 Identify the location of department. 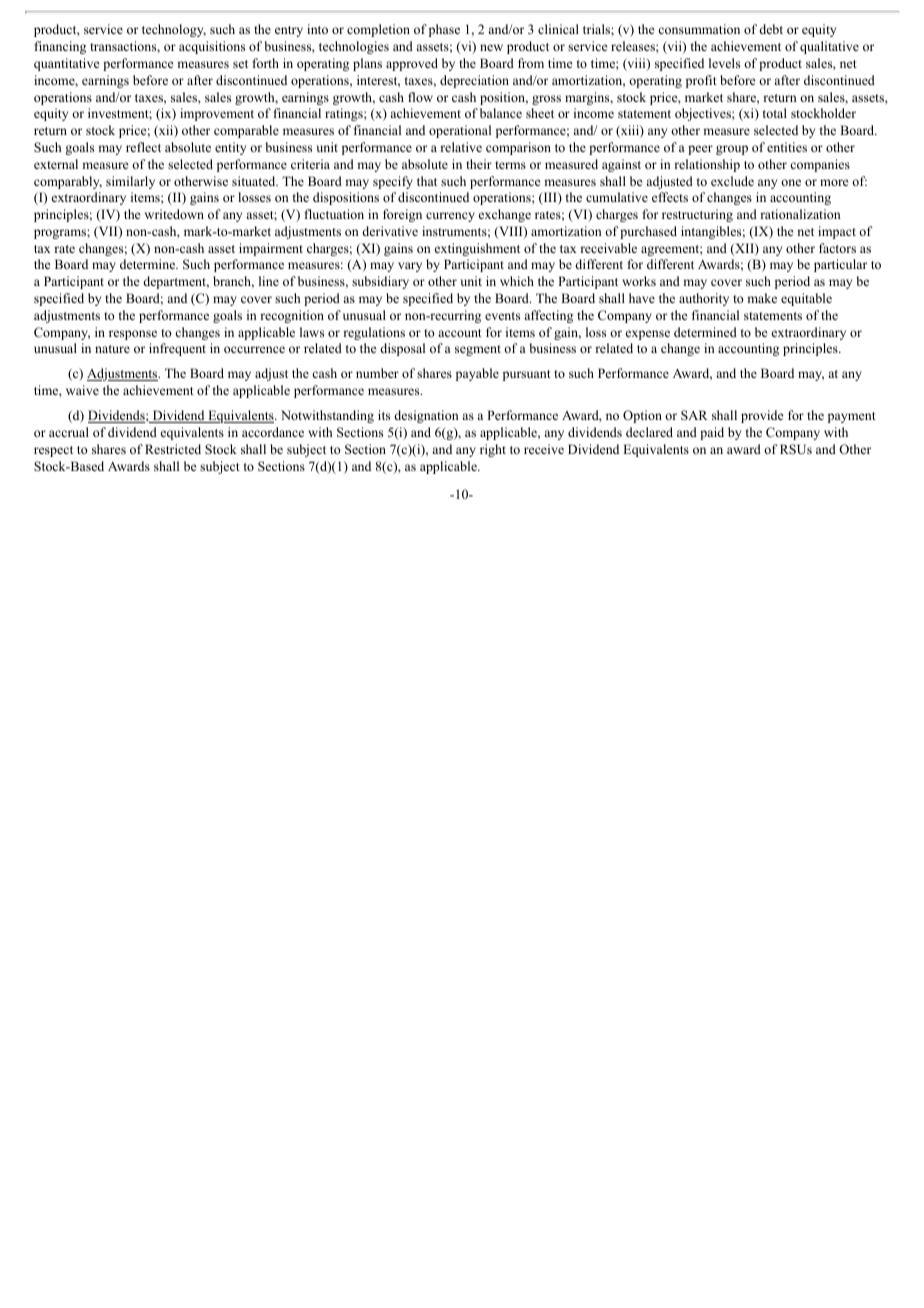
(176, 282).
